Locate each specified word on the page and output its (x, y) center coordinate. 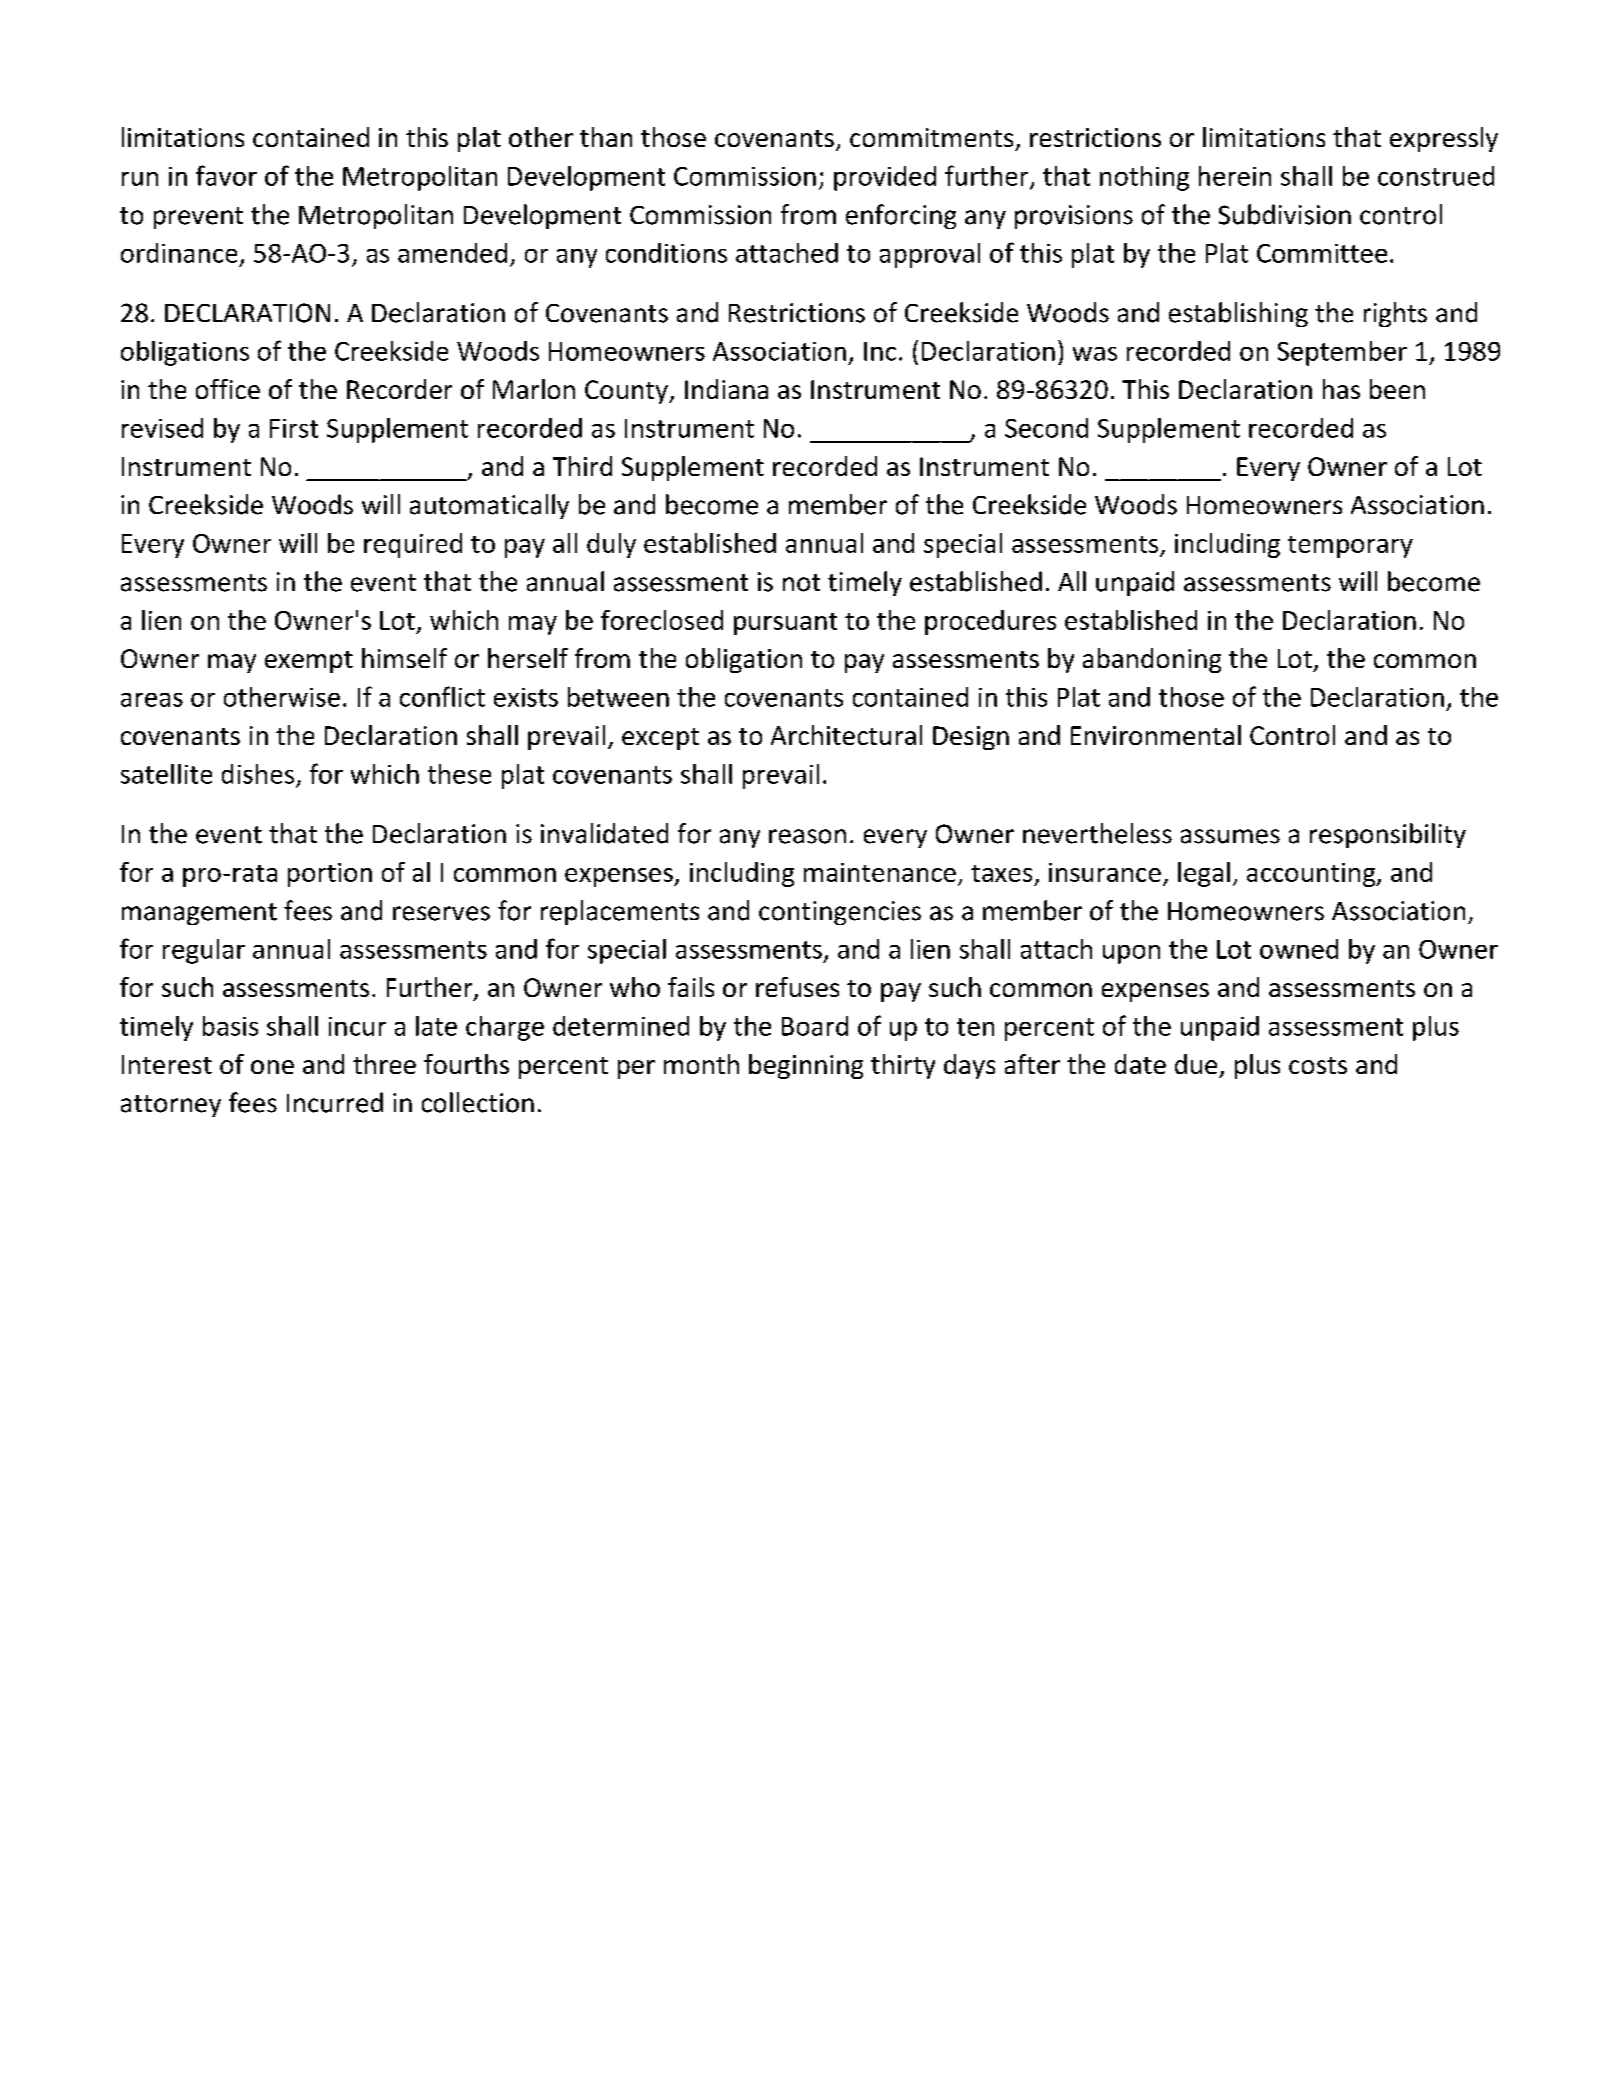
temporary (1350, 547)
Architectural (846, 735)
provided (885, 178)
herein (1235, 176)
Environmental (1156, 735)
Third (582, 466)
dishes (258, 774)
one (272, 1067)
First (294, 428)
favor (226, 175)
